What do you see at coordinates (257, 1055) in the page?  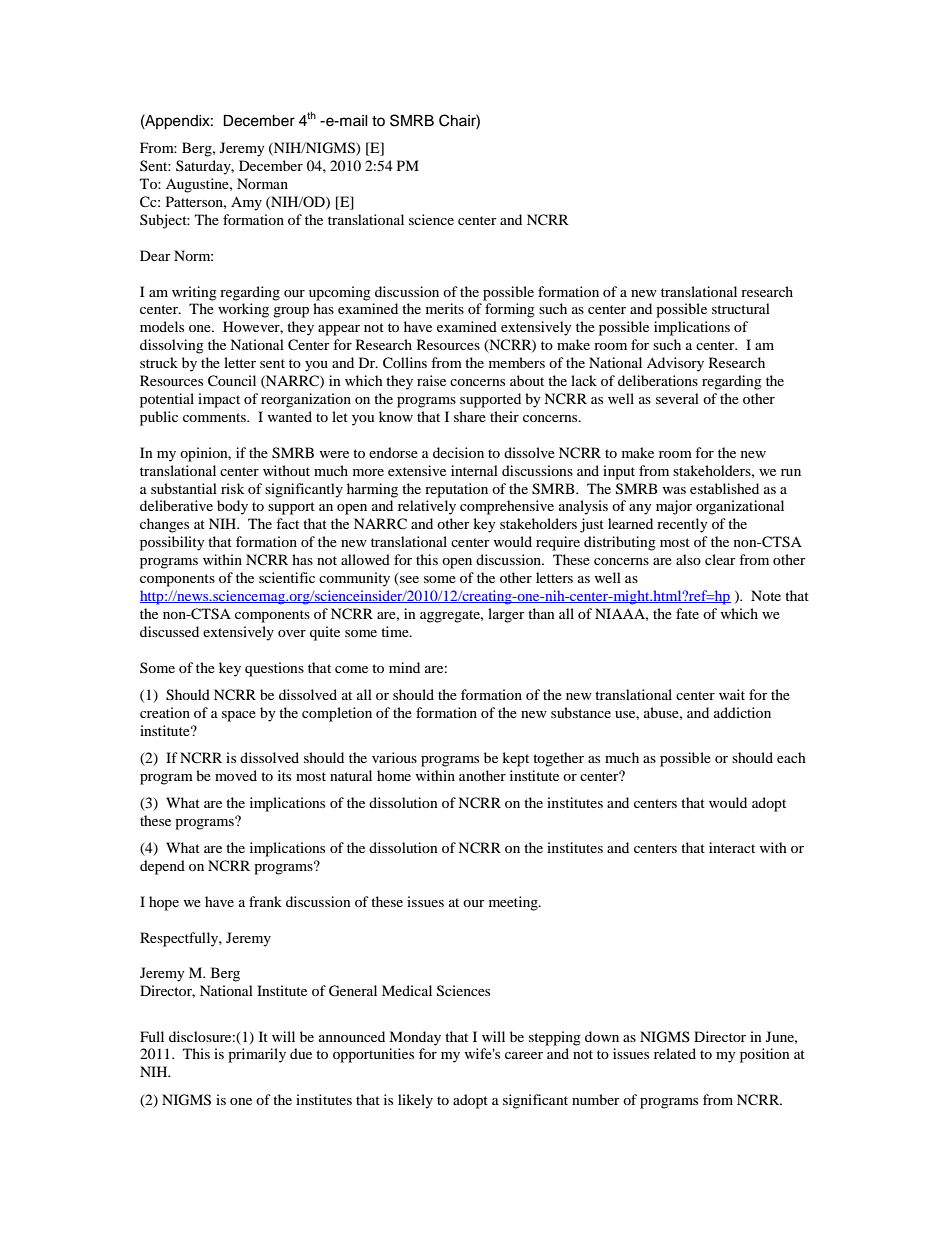 I see `primarily` at bounding box center [257, 1055].
